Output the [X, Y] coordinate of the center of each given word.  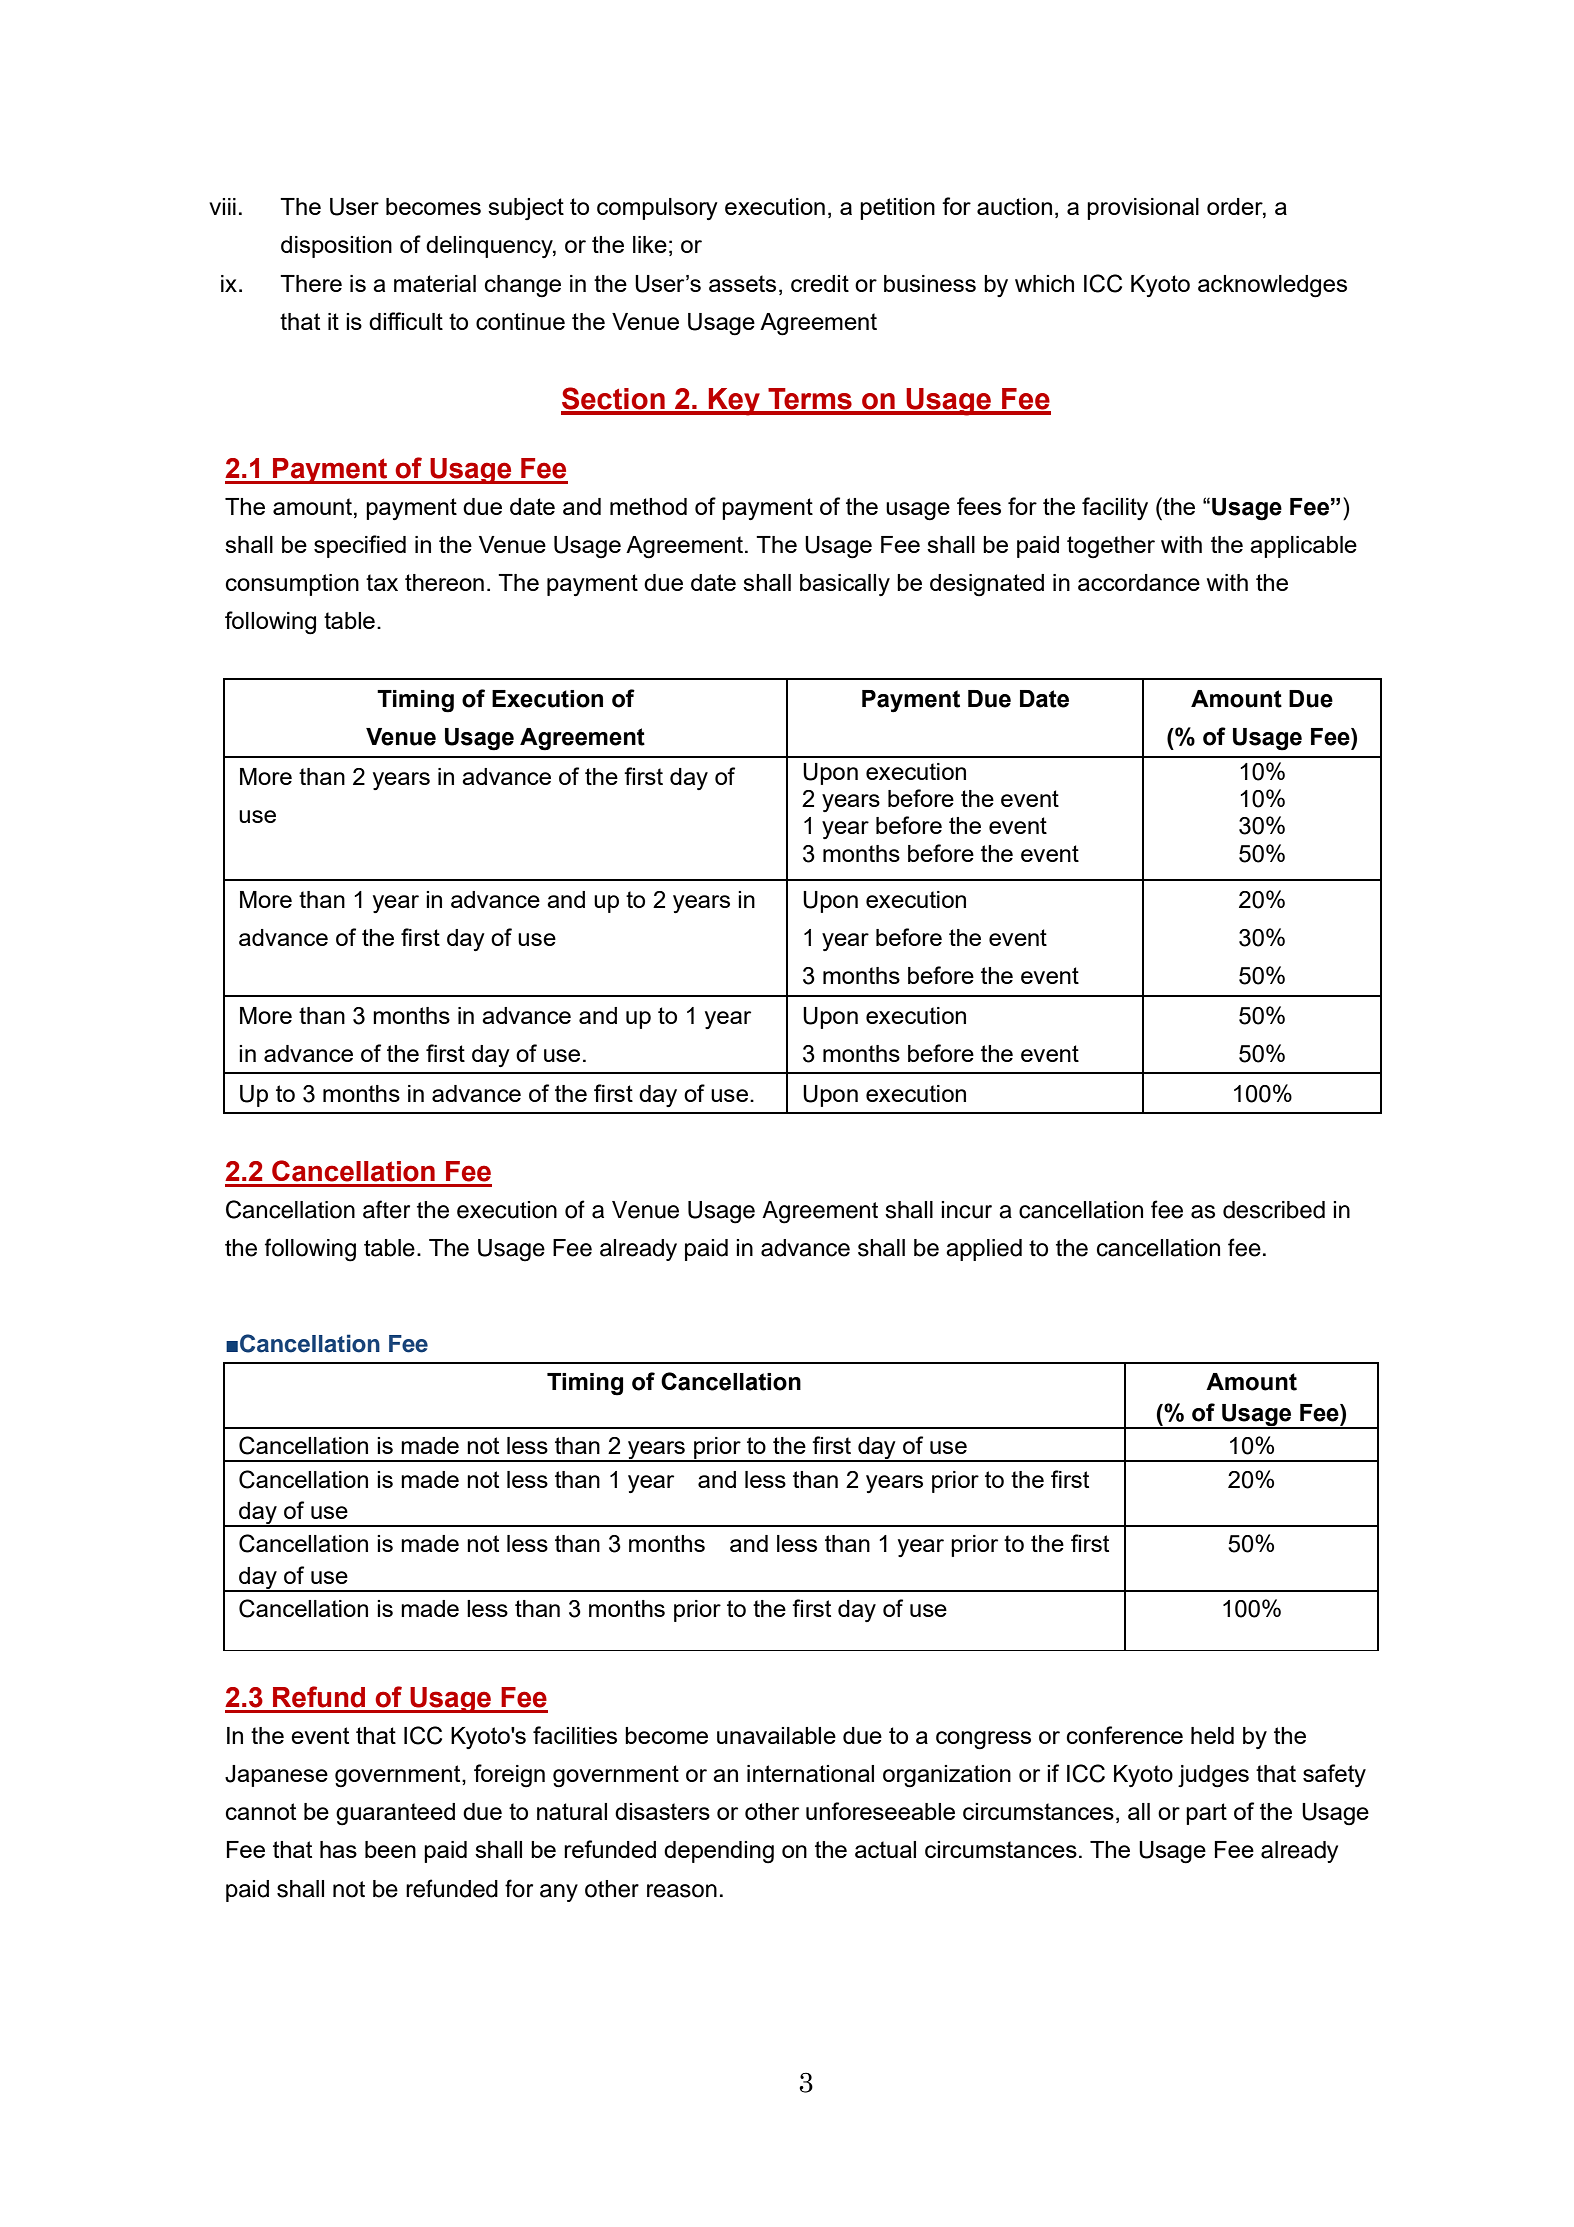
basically [845, 585]
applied [984, 1250]
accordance [1139, 582]
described [1274, 1210]
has [338, 1849]
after [386, 1209]
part [1206, 1814]
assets [742, 283]
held [1212, 1735]
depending [719, 1852]
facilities [575, 1735]
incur [966, 1210]
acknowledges [1272, 286]
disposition [336, 247]
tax [382, 582]
